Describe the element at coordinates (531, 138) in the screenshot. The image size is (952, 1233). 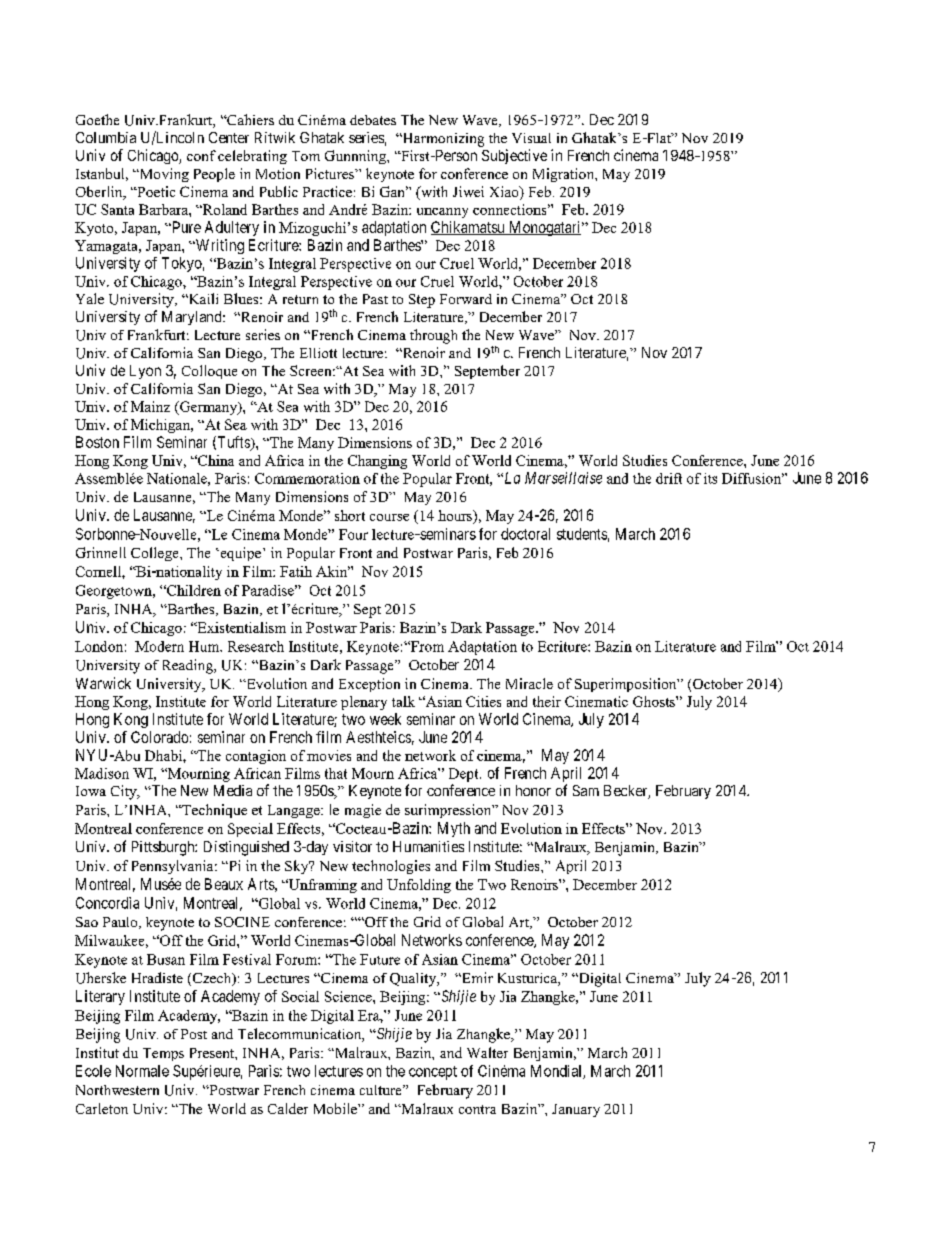
I see `Visual` at that location.
